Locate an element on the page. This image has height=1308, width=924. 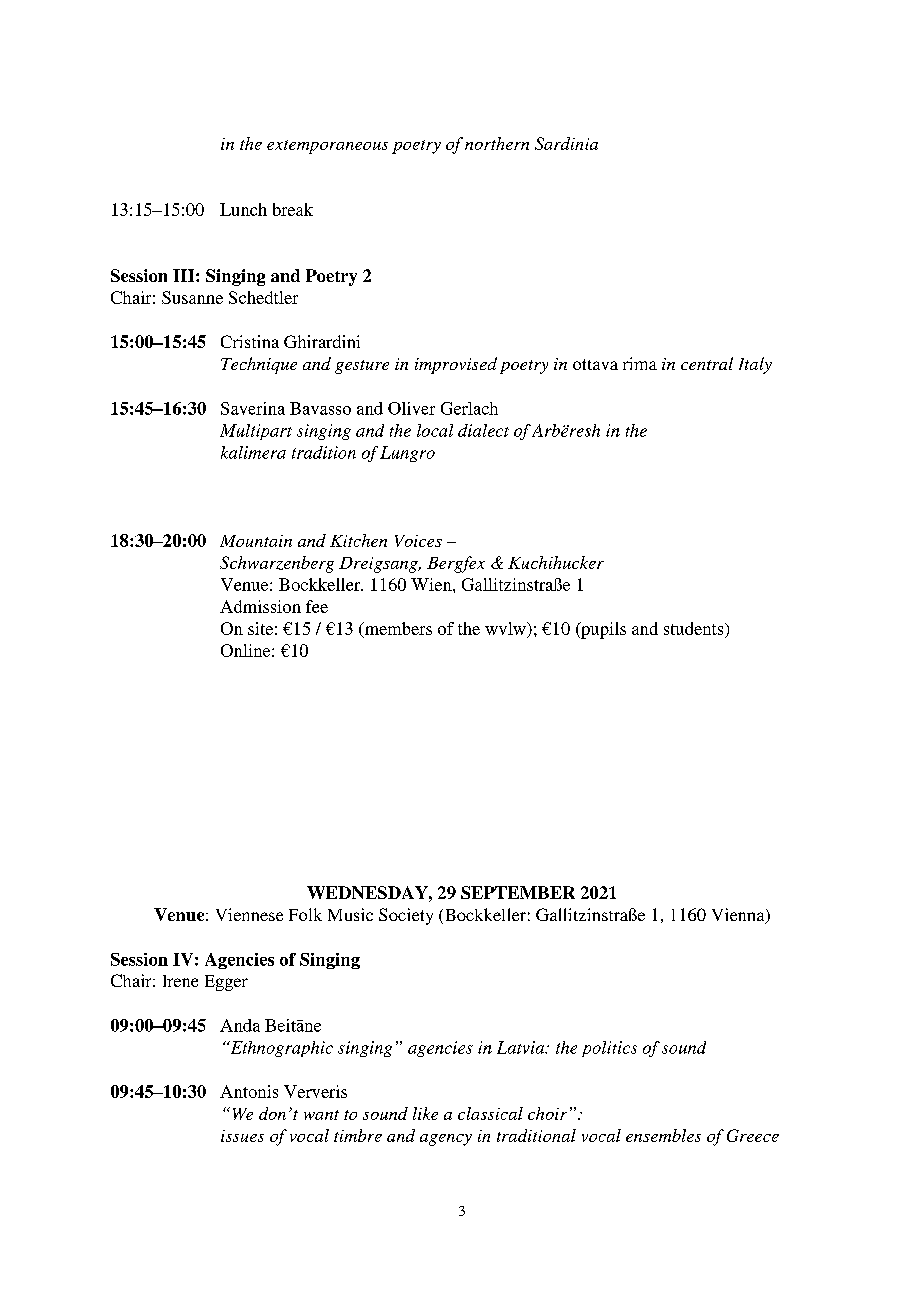
Antonis is located at coordinates (249, 1091).
